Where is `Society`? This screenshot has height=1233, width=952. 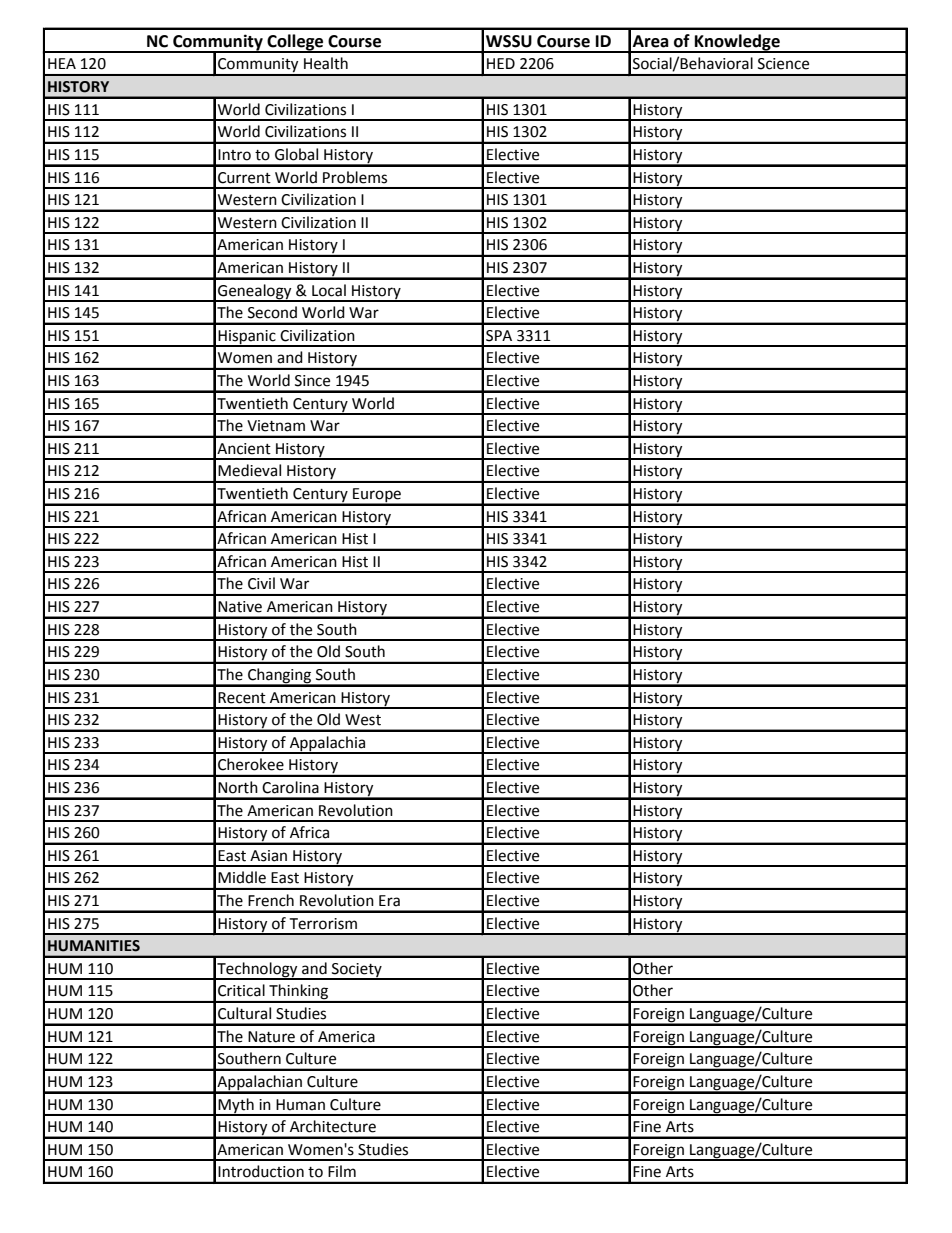
Society is located at coordinates (357, 971).
